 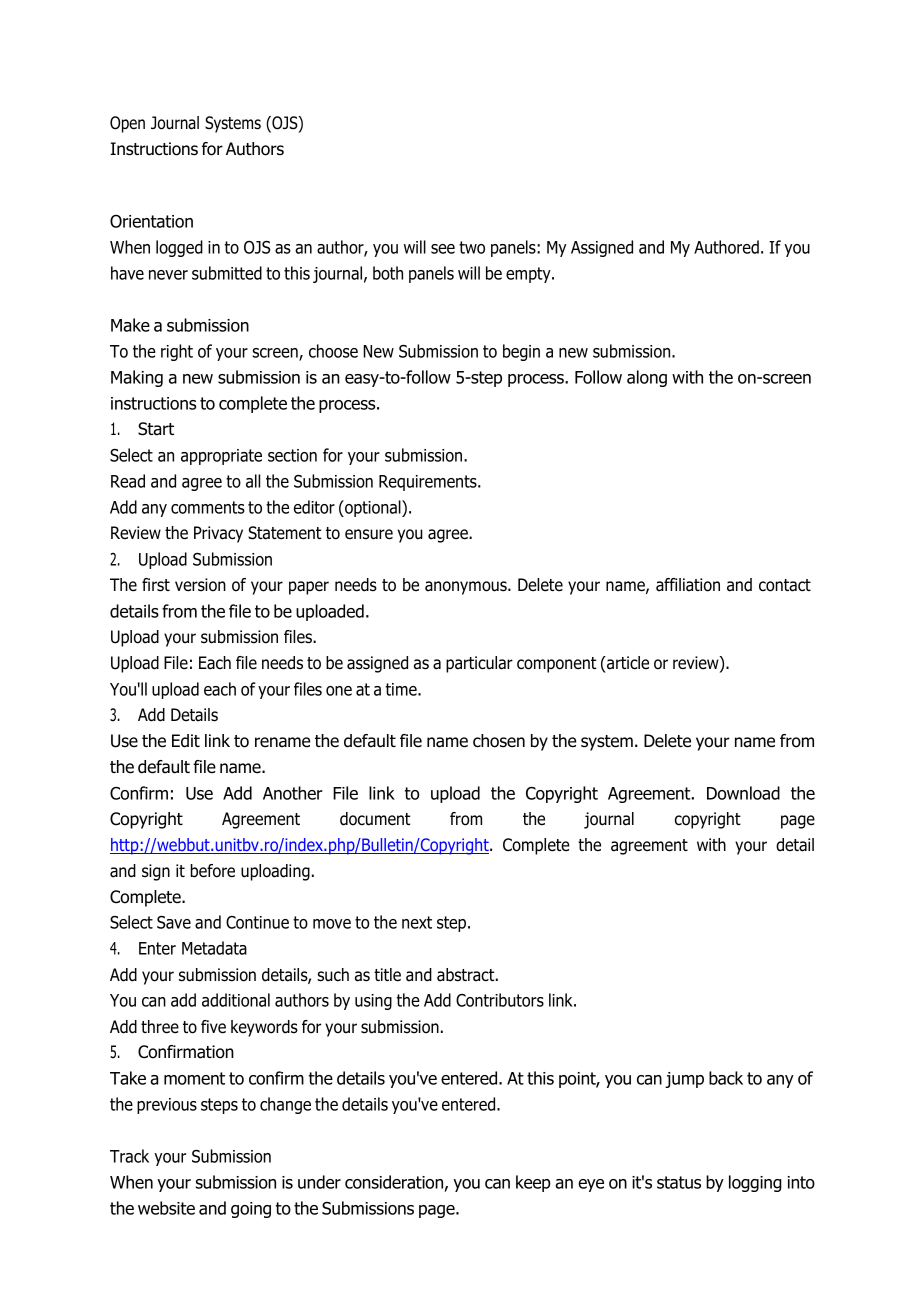 I want to click on logging, so click(x=755, y=1183).
